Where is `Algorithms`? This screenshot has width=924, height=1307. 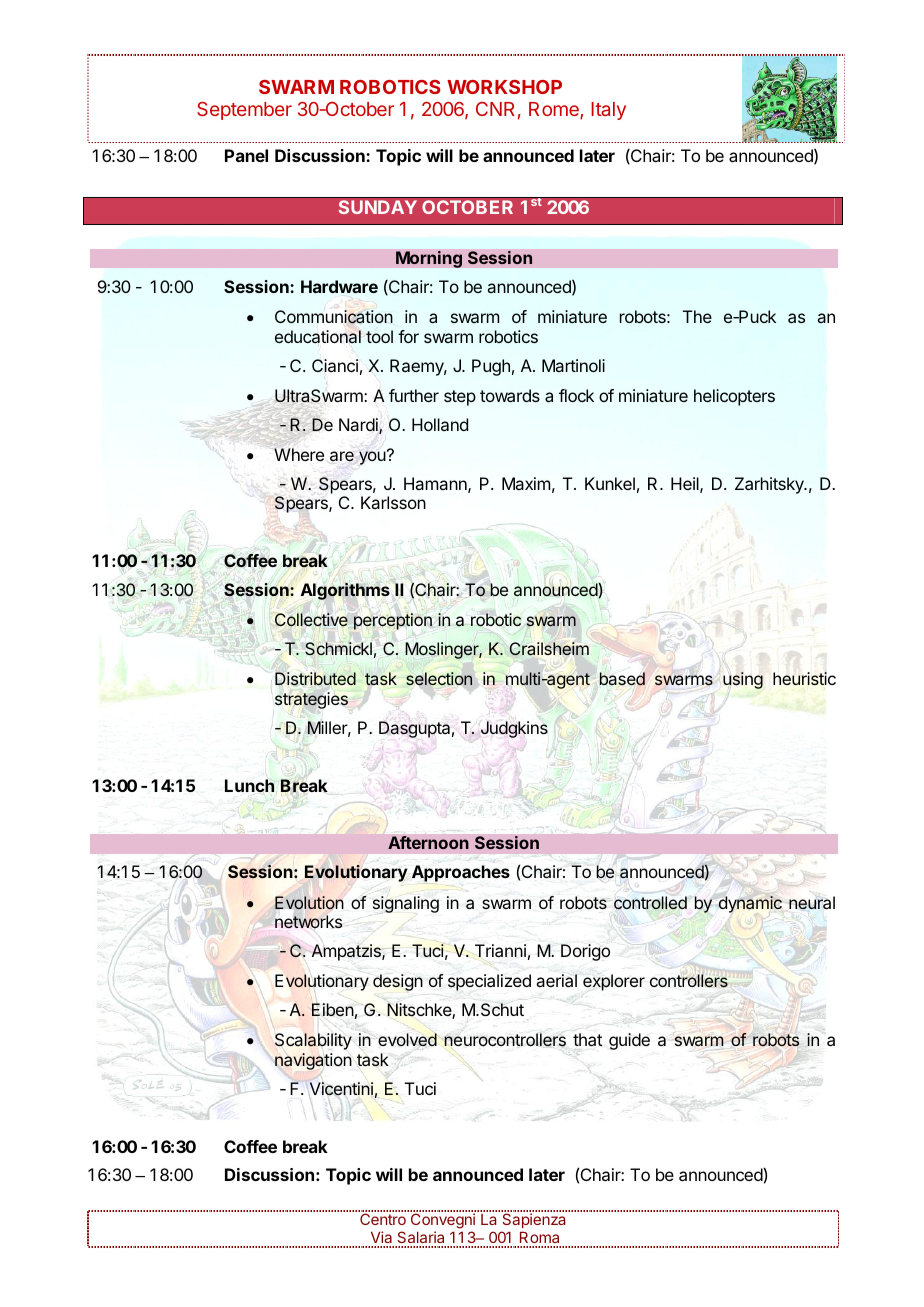 Algorithms is located at coordinates (345, 591).
